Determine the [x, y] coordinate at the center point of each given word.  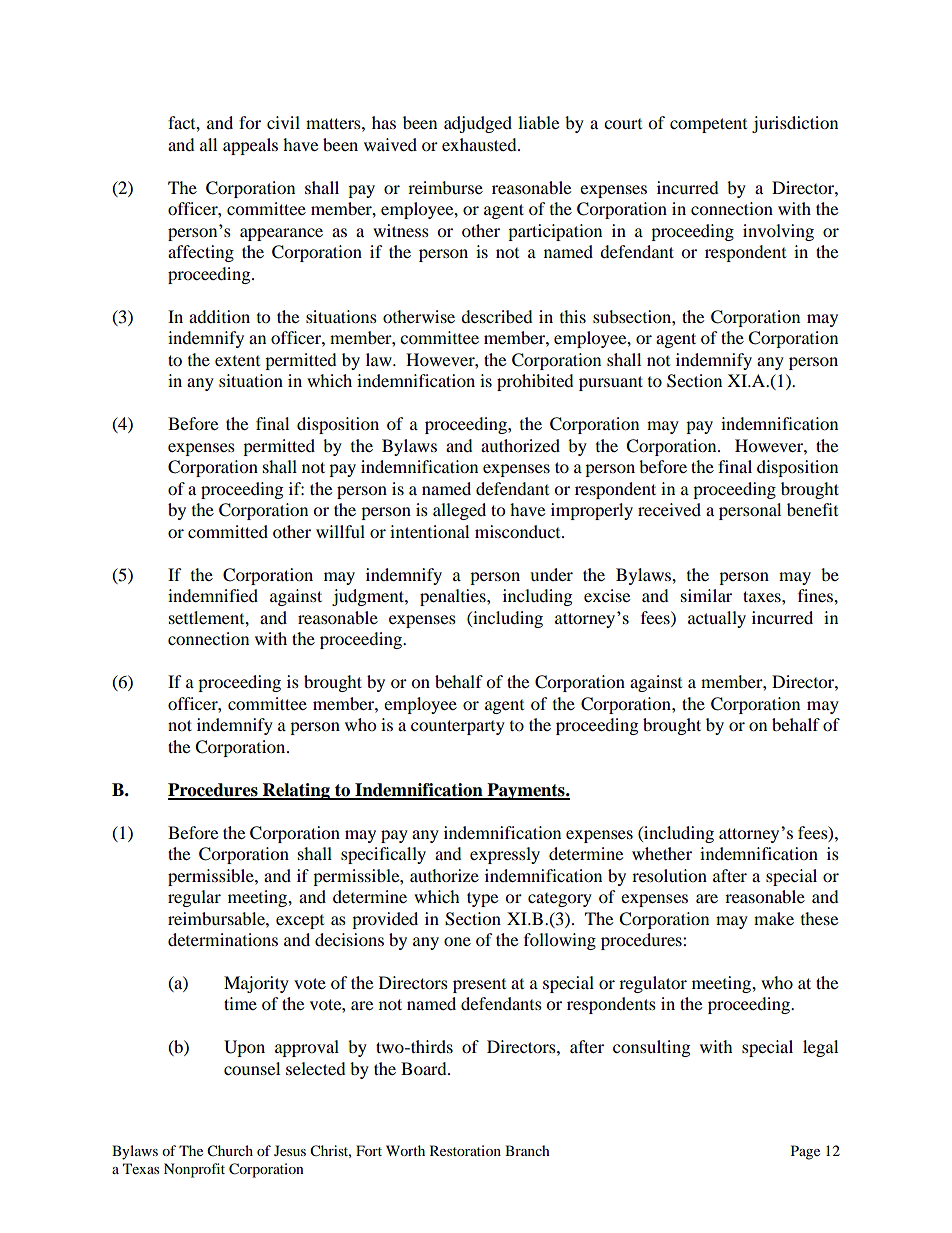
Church [230, 1151]
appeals [250, 146]
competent [708, 125]
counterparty [458, 727]
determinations [223, 939]
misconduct [519, 531]
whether [662, 853]
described [497, 316]
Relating [296, 791]
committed [228, 531]
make [774, 918]
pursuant [611, 383]
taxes [763, 596]
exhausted [480, 144]
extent [237, 361]
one [457, 941]
